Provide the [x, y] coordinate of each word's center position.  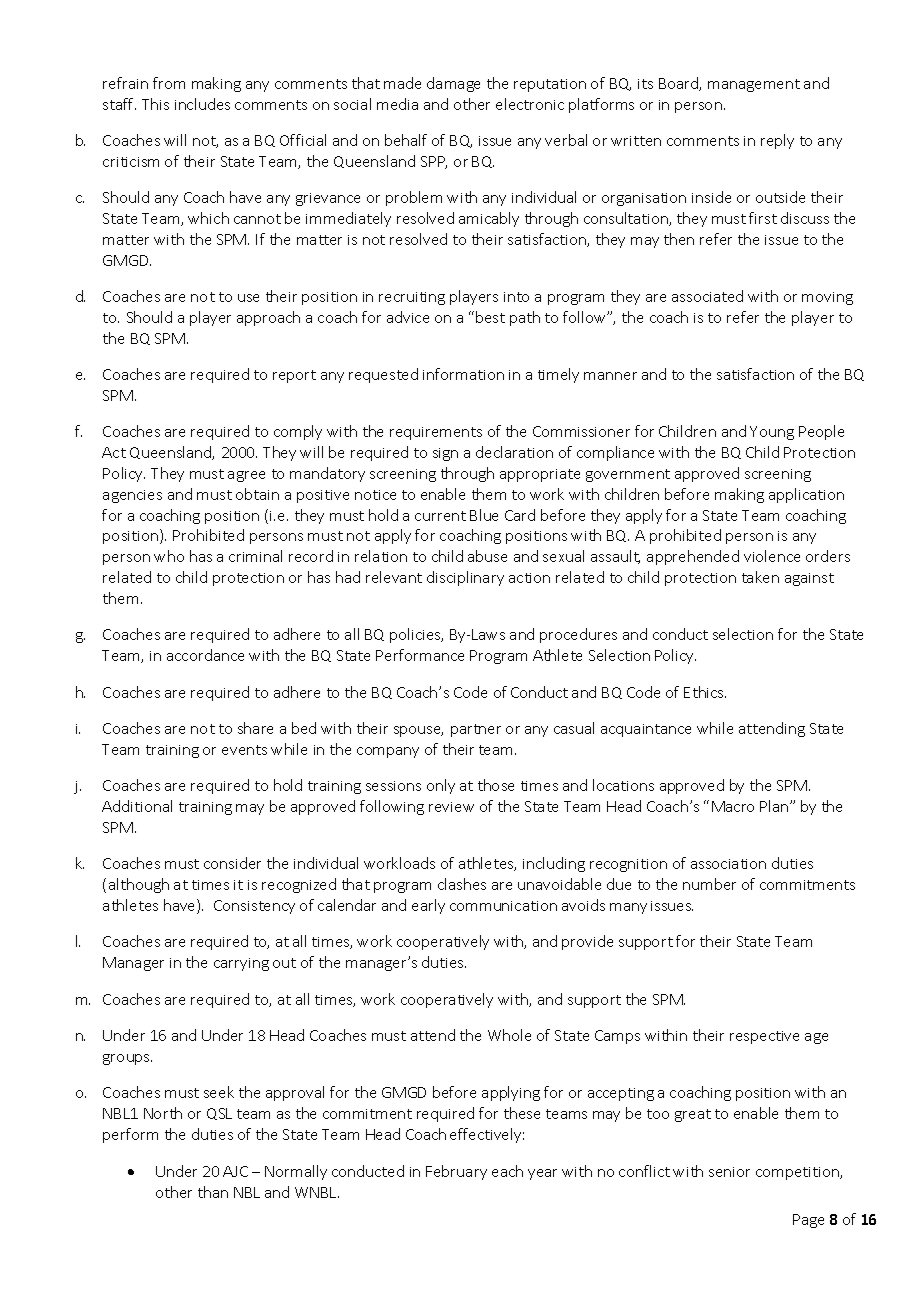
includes [202, 104]
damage [453, 84]
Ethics [705, 692]
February [456, 1172]
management [754, 85]
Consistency [254, 907]
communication [503, 906]
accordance [205, 655]
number [709, 884]
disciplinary [465, 578]
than [213, 1192]
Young [772, 433]
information [463, 374]
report [294, 376]
